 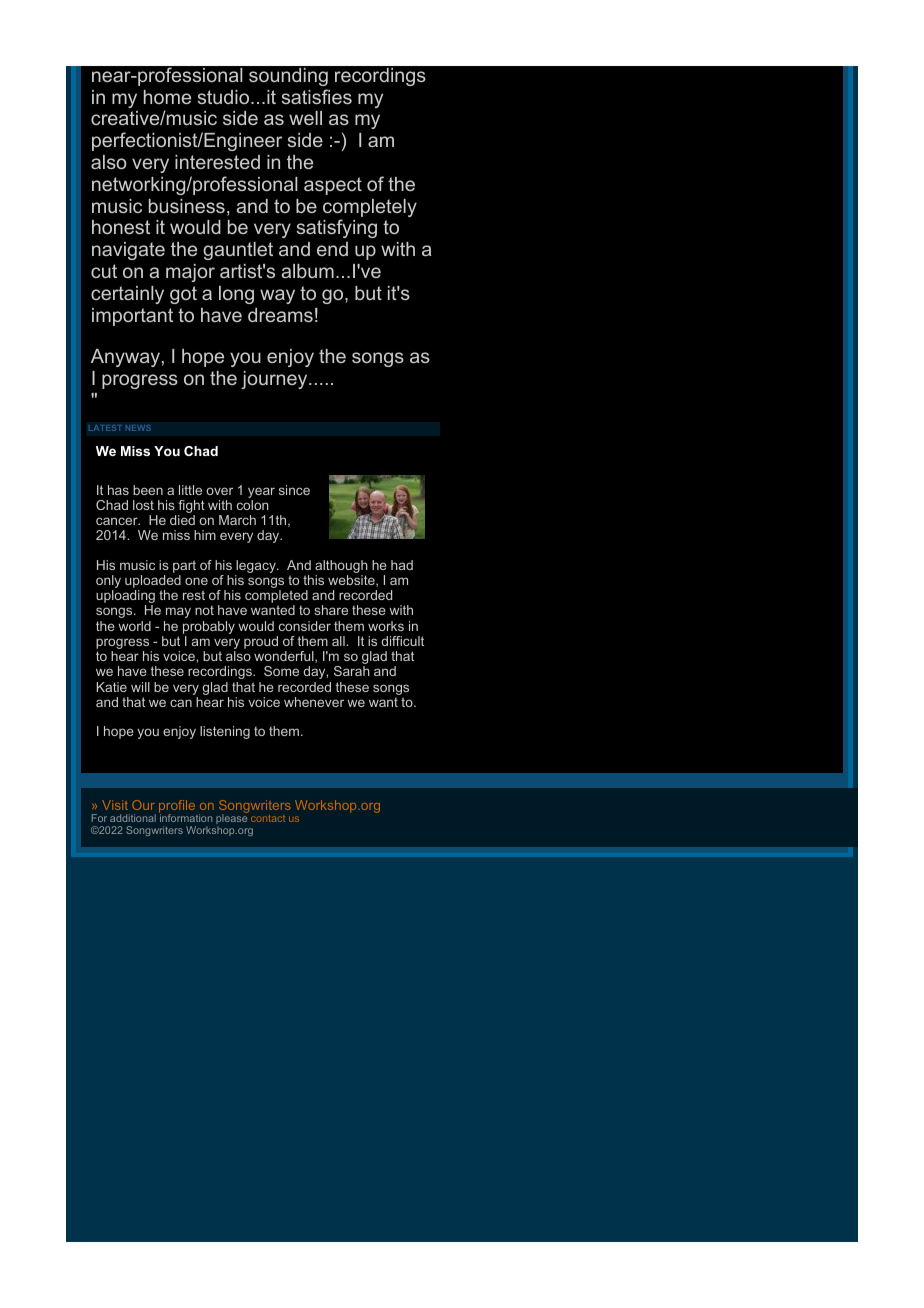 I want to click on journey, so click(x=275, y=380).
